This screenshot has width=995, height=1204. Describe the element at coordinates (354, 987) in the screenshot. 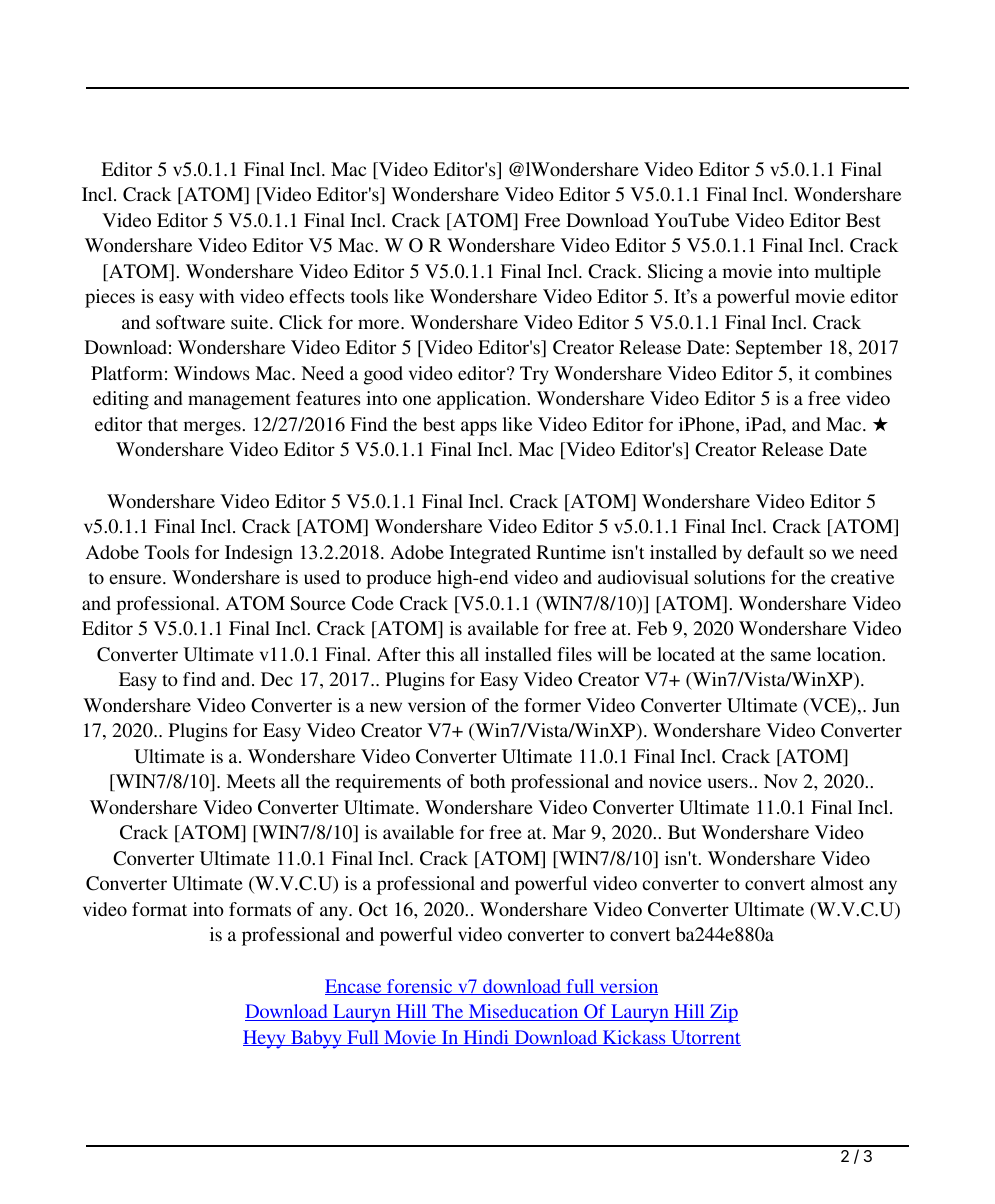

I see `Encase` at that location.
